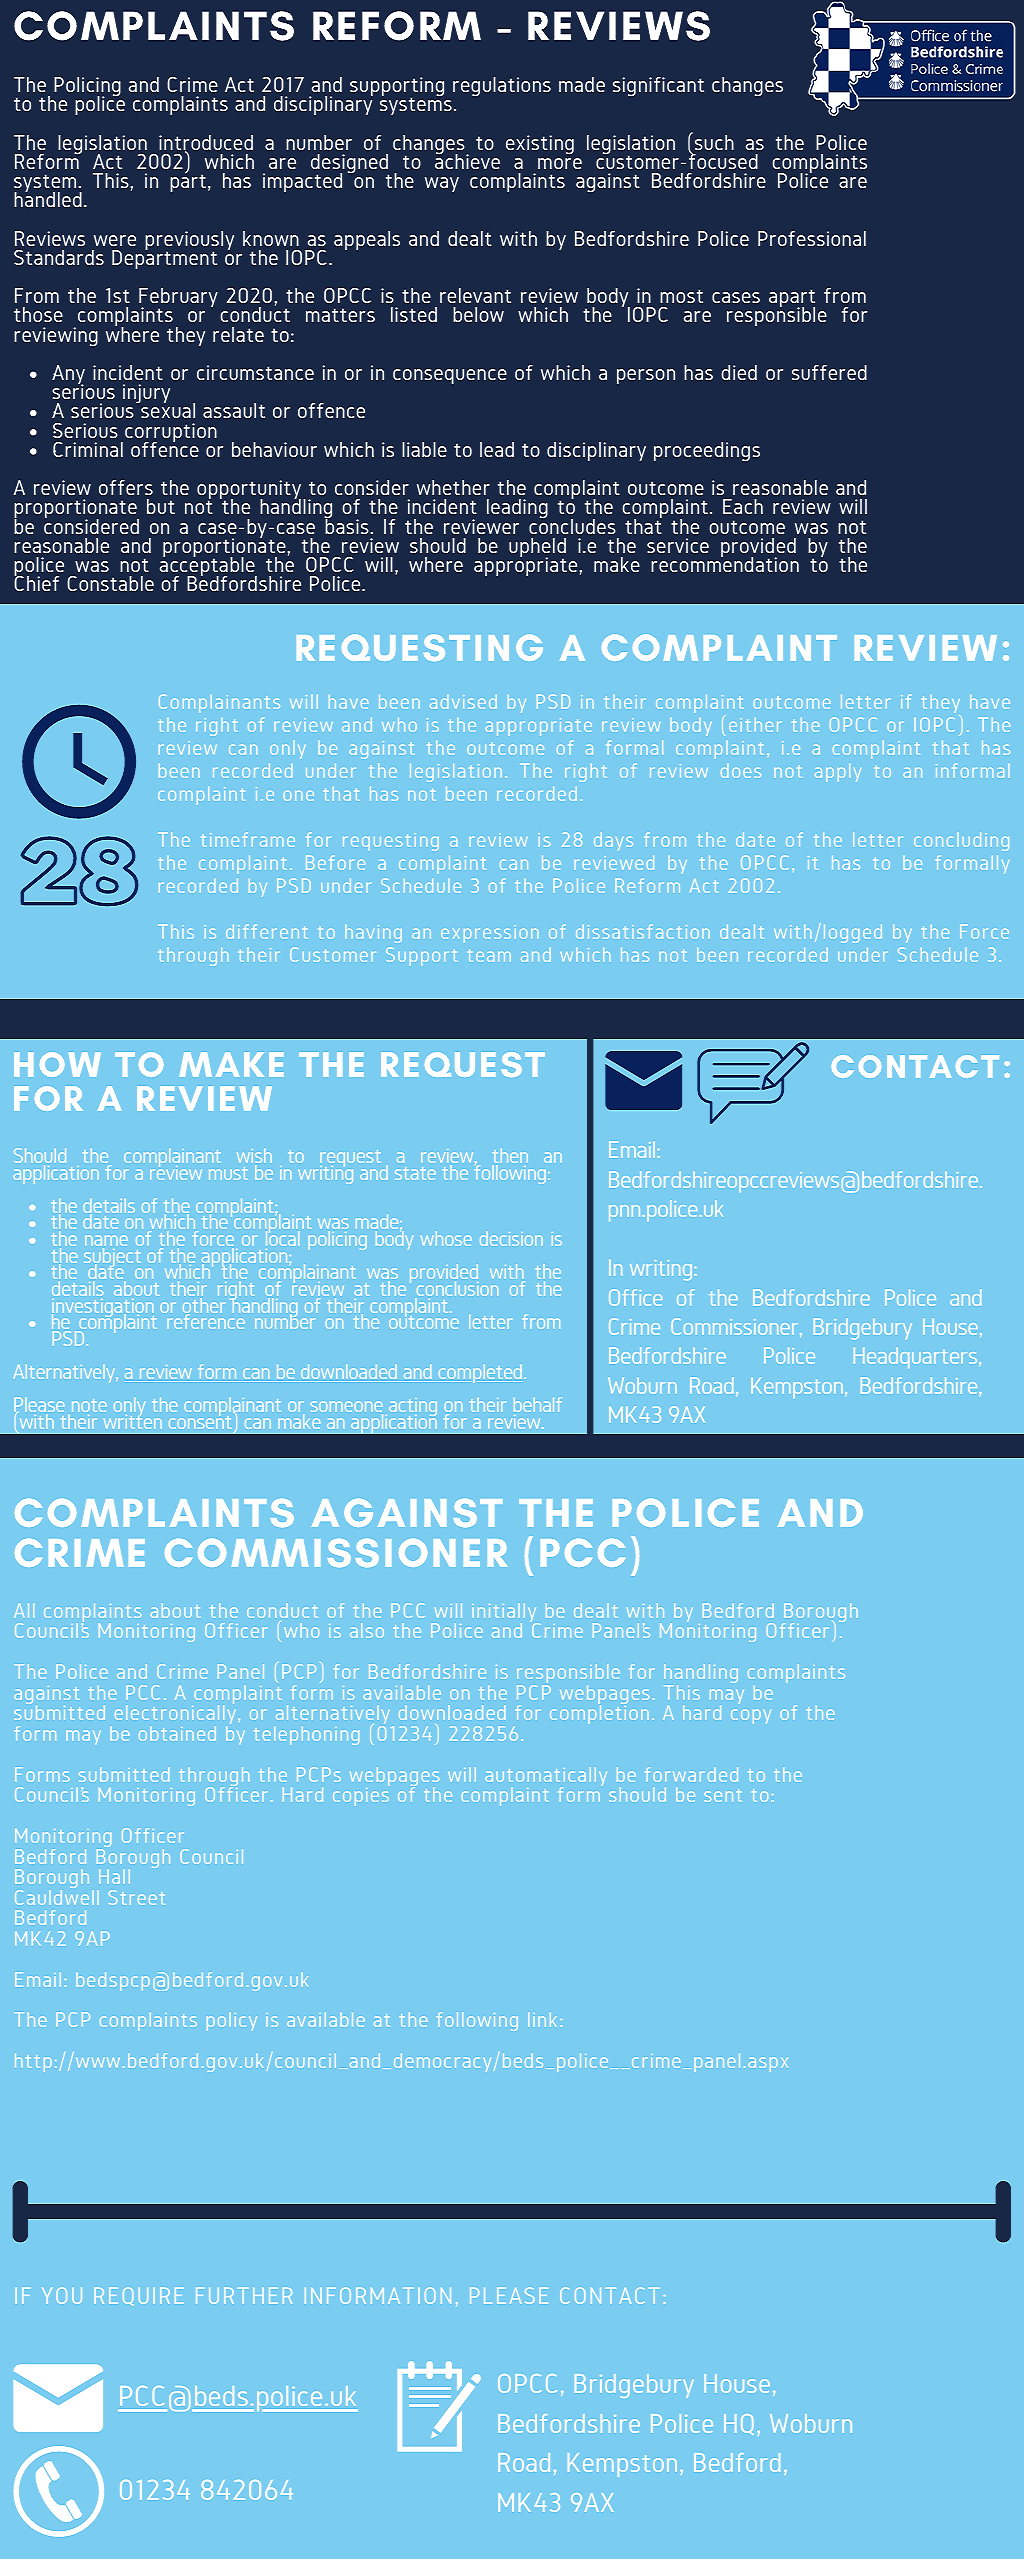  Describe the element at coordinates (133, 1420) in the image. I see `written` at that location.
